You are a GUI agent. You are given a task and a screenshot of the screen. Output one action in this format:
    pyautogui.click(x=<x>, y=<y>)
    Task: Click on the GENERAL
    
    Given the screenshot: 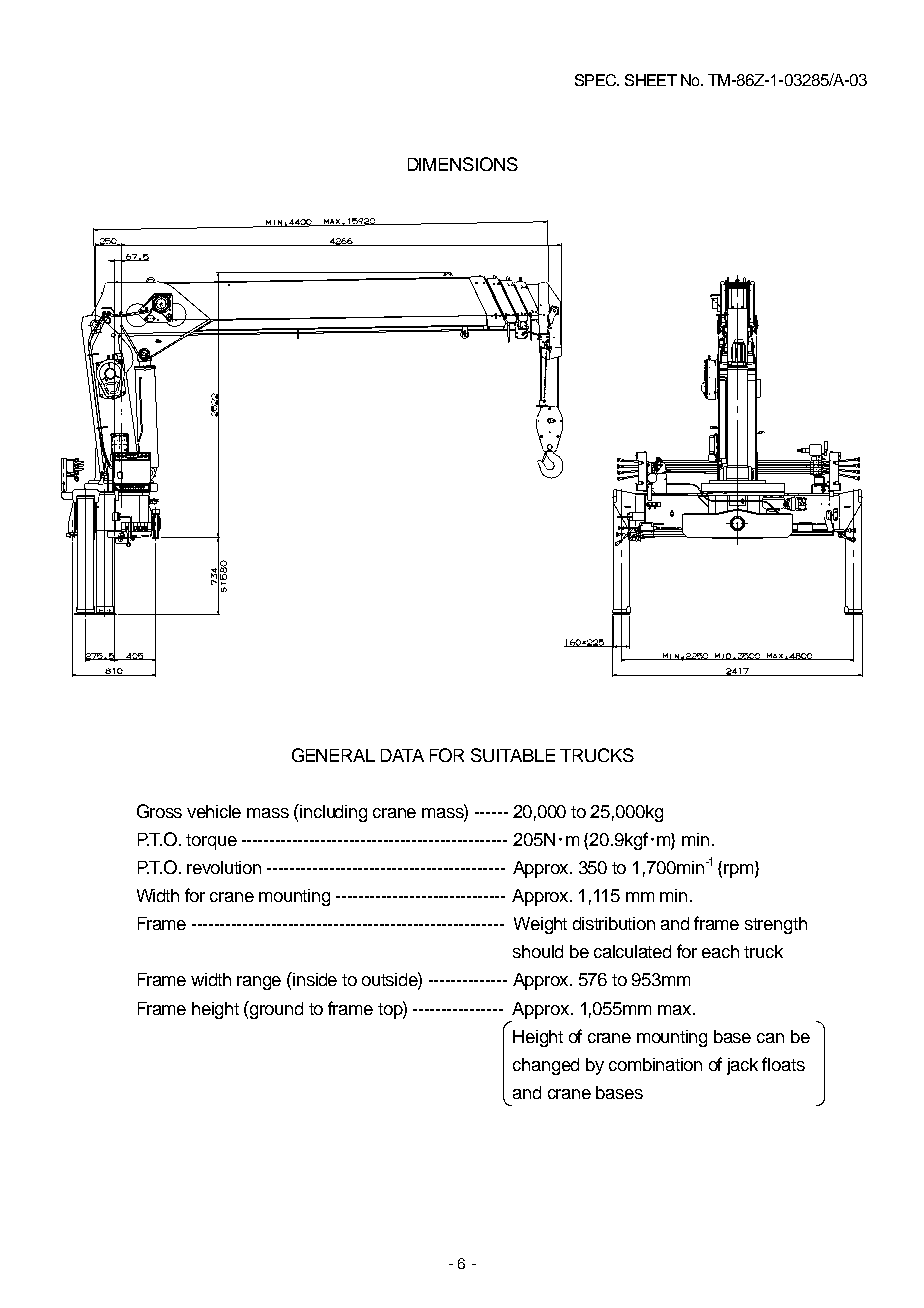 What is the action you would take?
    pyautogui.click(x=333, y=755)
